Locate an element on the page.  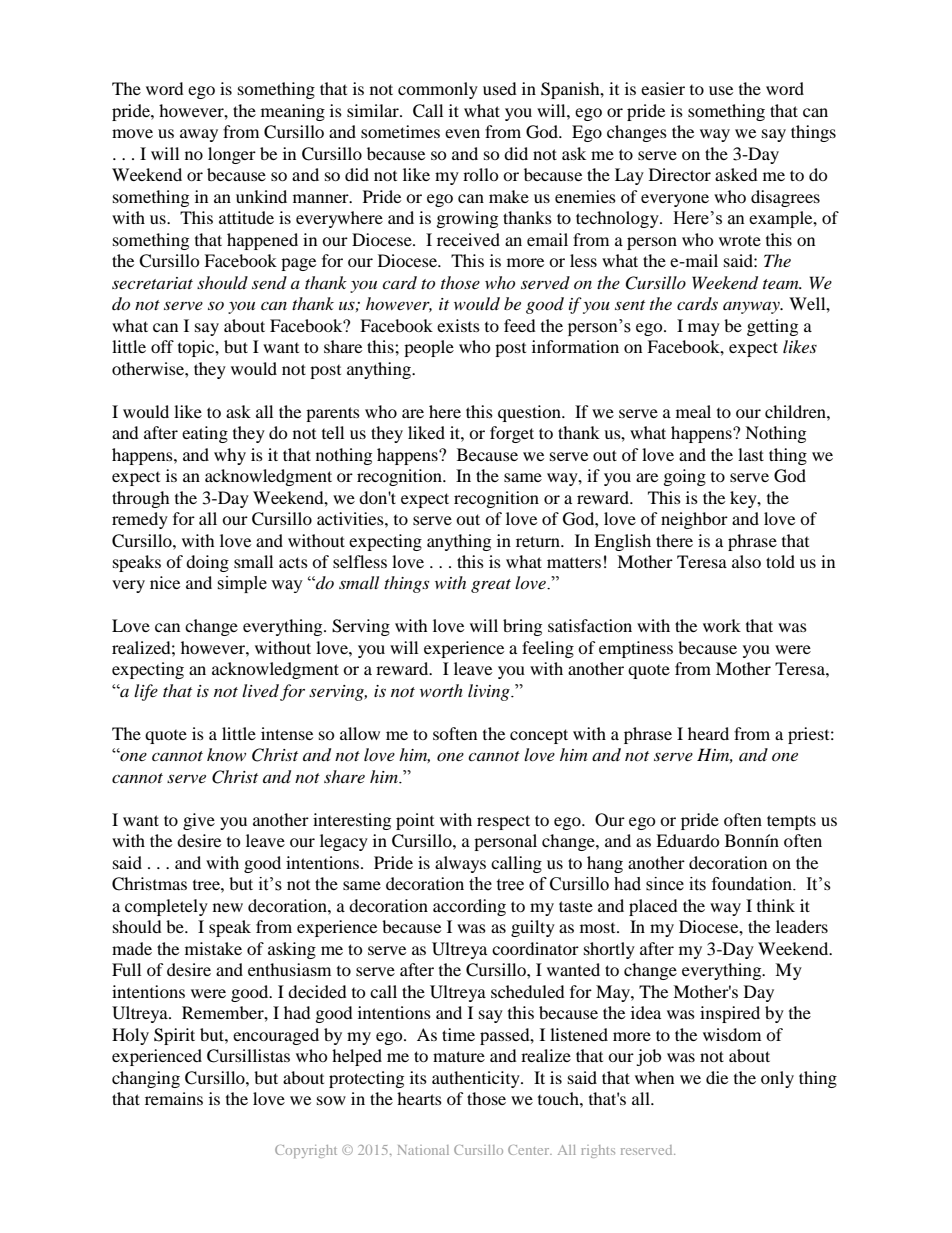
heard is located at coordinates (708, 733).
